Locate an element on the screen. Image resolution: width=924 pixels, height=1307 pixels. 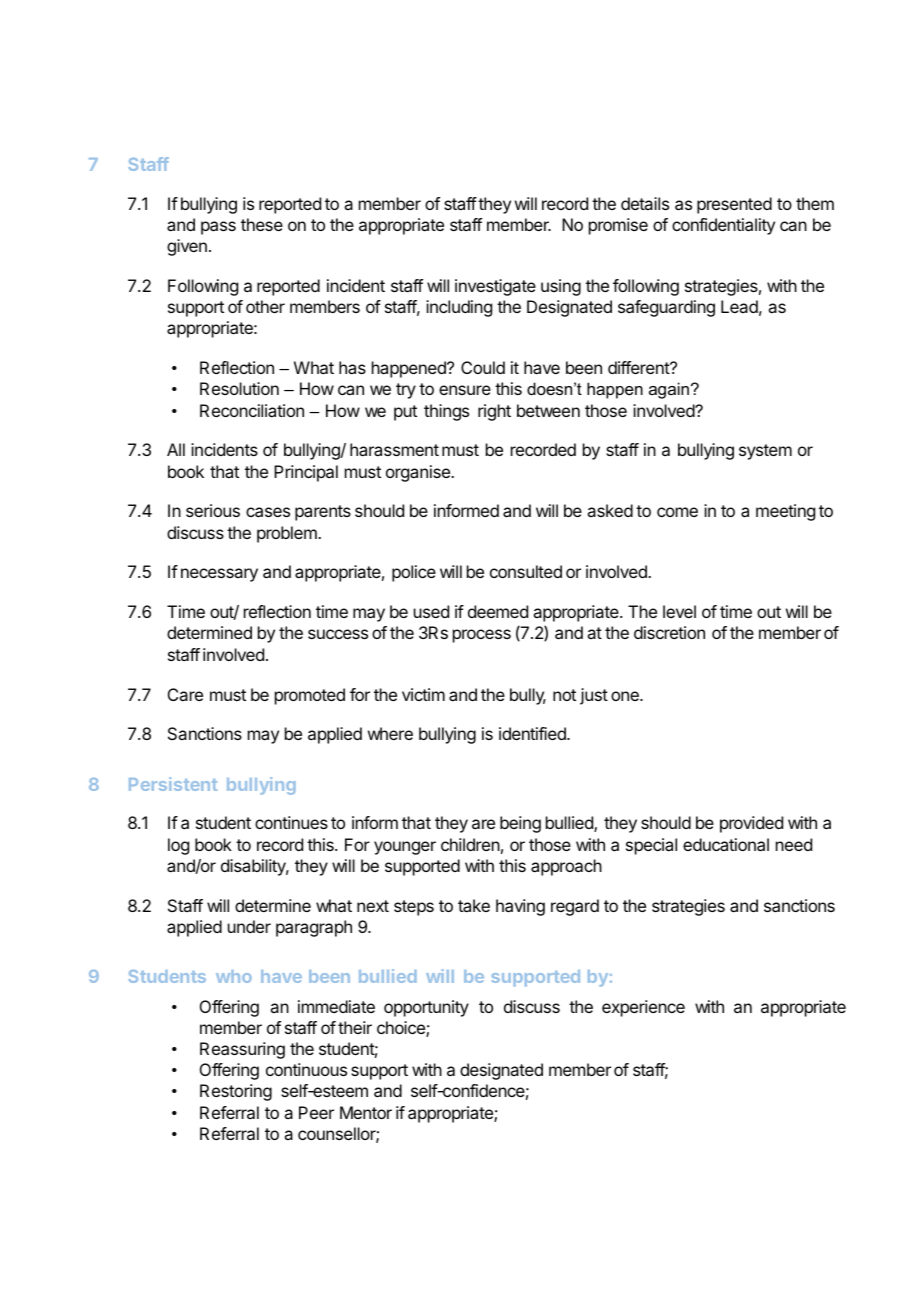
educational is located at coordinates (726, 844).
